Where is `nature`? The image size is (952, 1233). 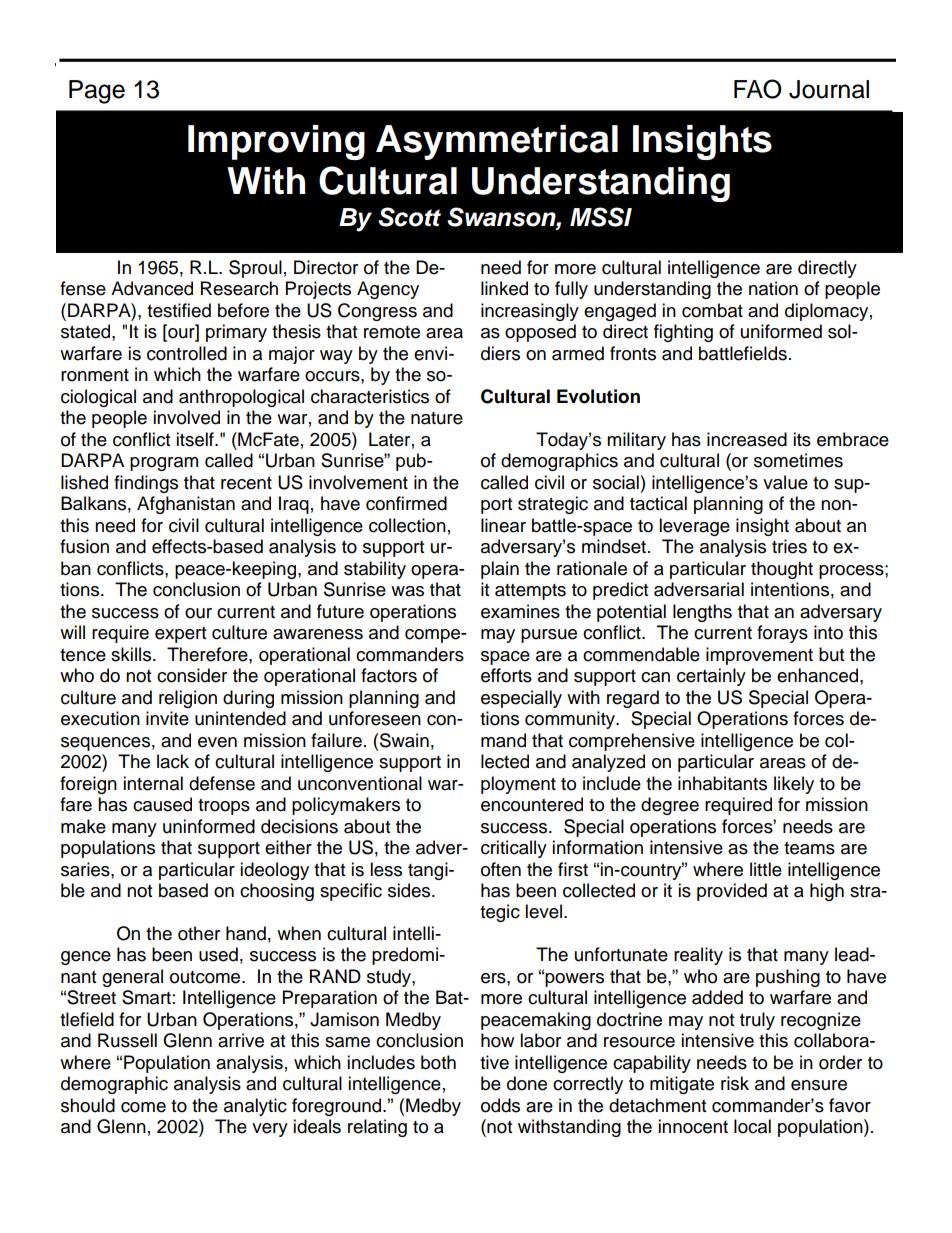
nature is located at coordinates (437, 418).
